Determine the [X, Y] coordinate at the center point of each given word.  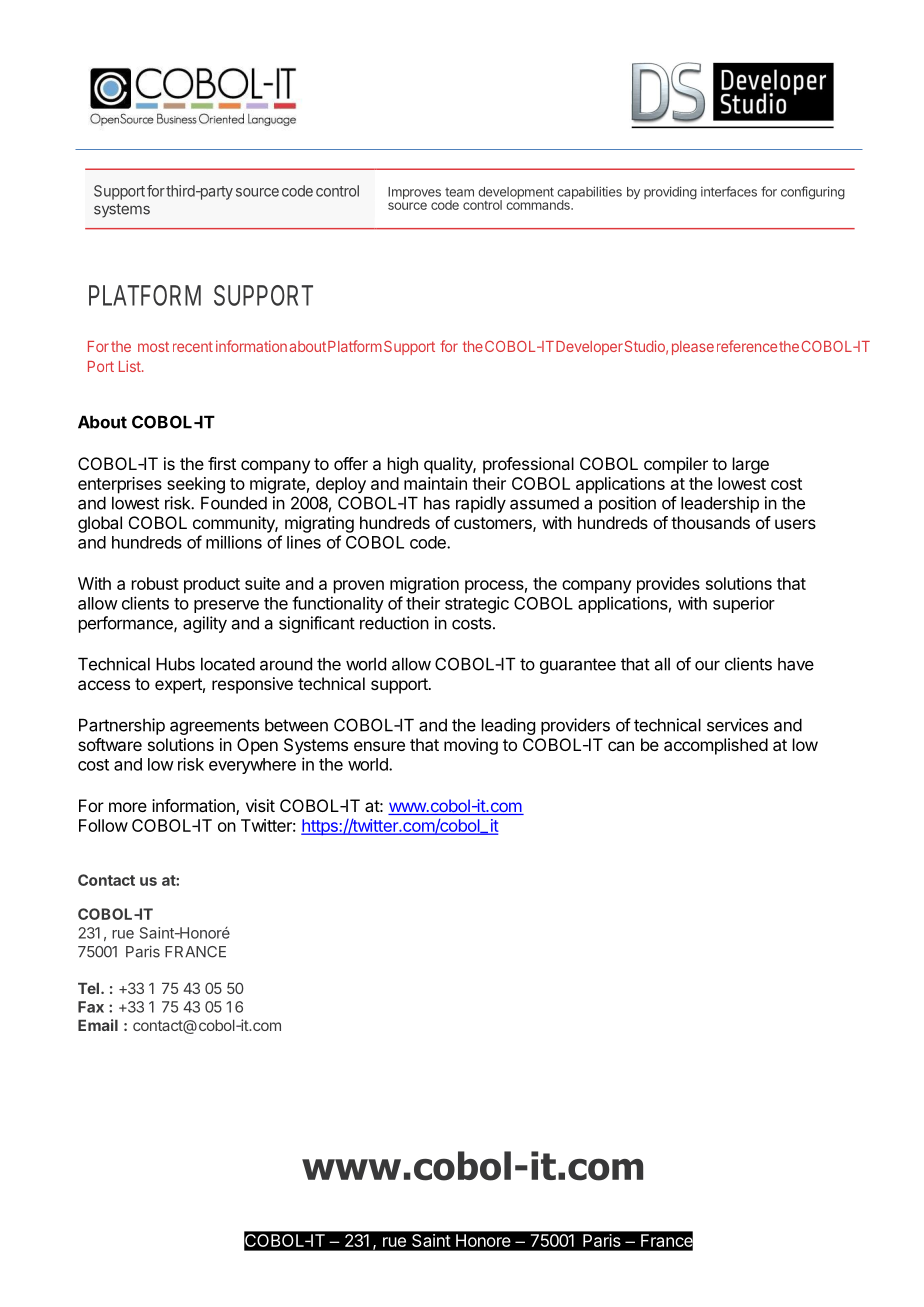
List [131, 366]
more [128, 807]
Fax [91, 1007]
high [403, 465]
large [751, 465]
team [459, 192]
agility [205, 624]
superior [744, 604]
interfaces [729, 191]
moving [471, 746]
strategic [477, 604]
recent [193, 346]
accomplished [716, 746]
